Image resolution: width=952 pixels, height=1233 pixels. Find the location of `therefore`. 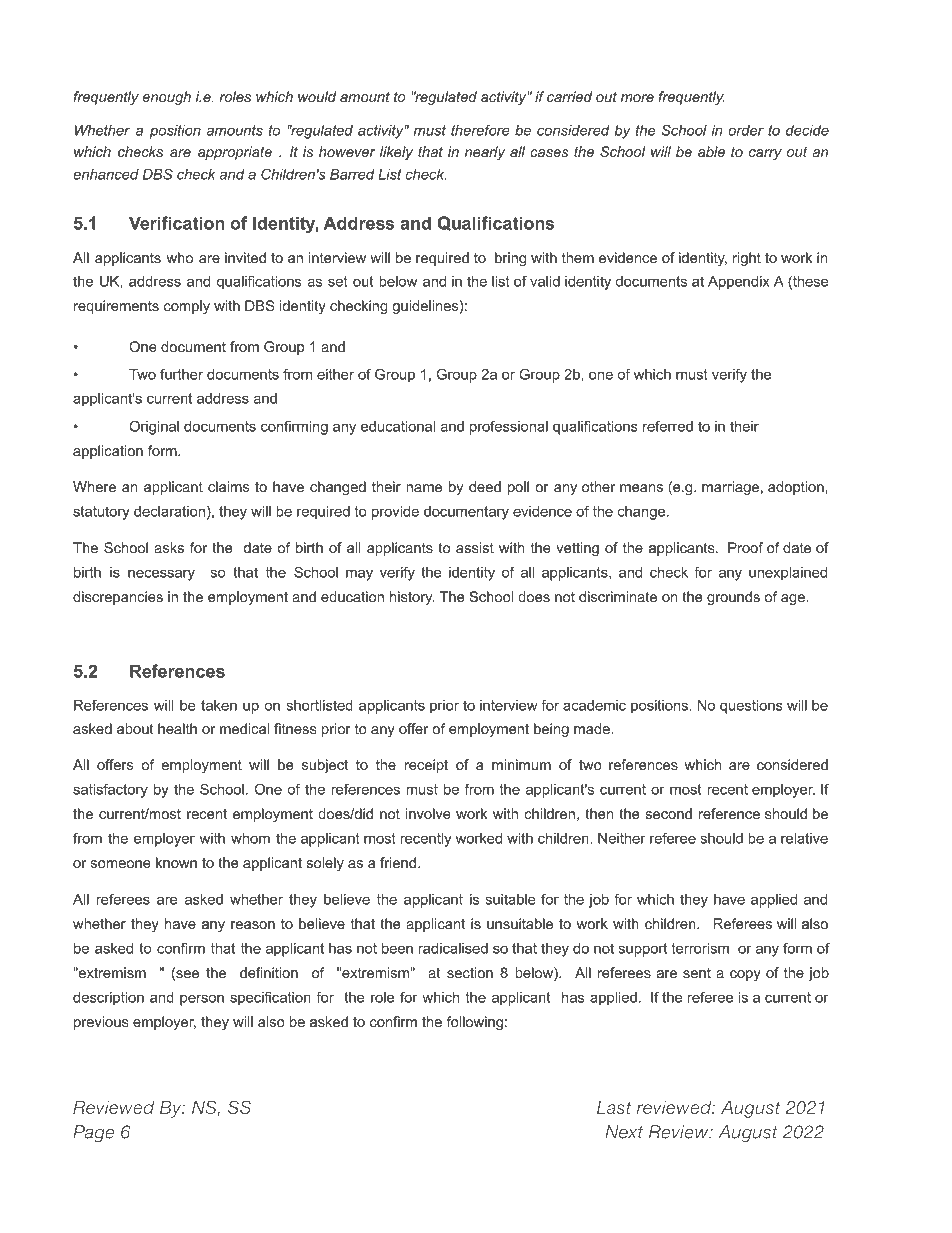

therefore is located at coordinates (480, 130).
